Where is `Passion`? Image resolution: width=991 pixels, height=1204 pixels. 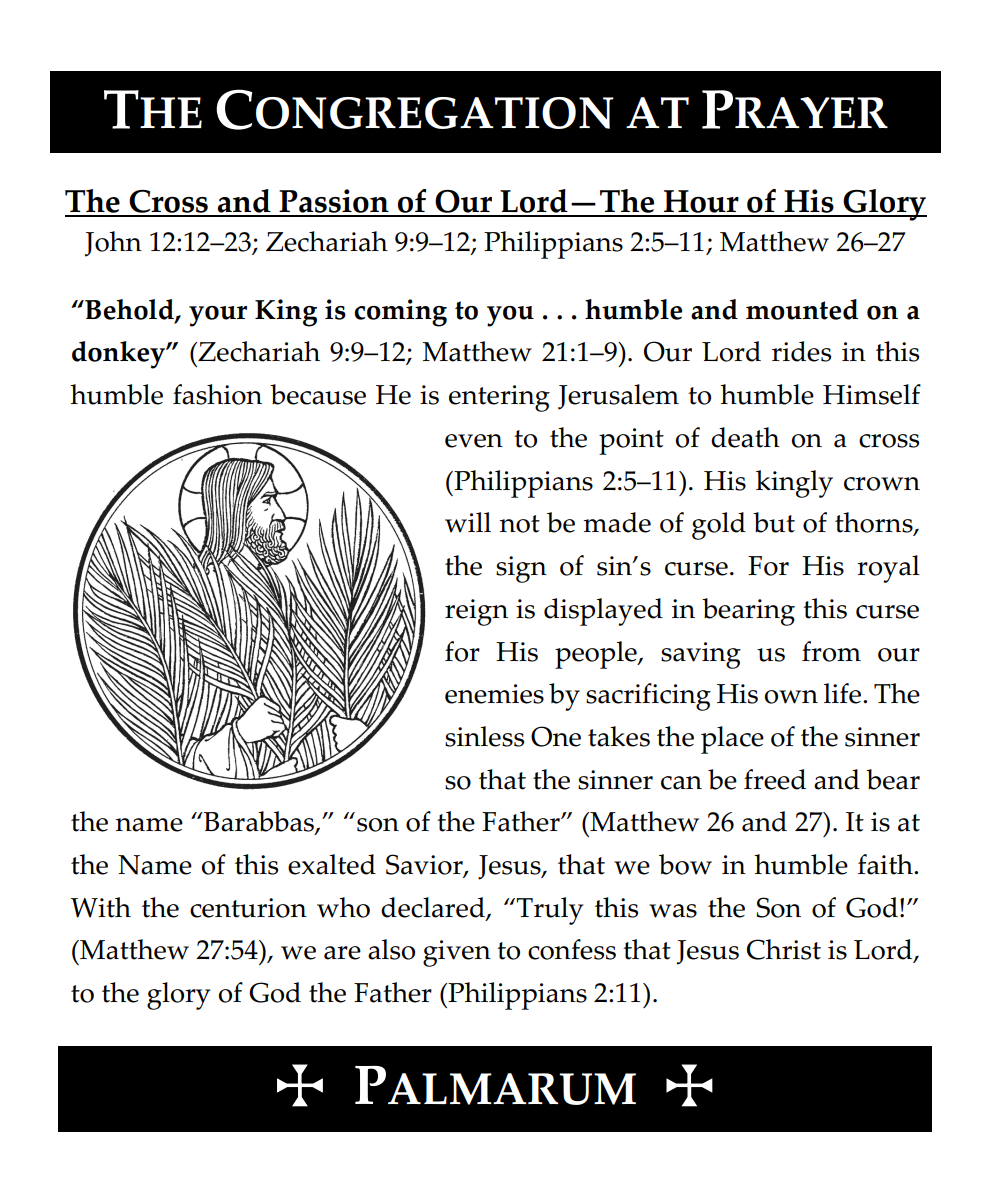
Passion is located at coordinates (334, 202).
